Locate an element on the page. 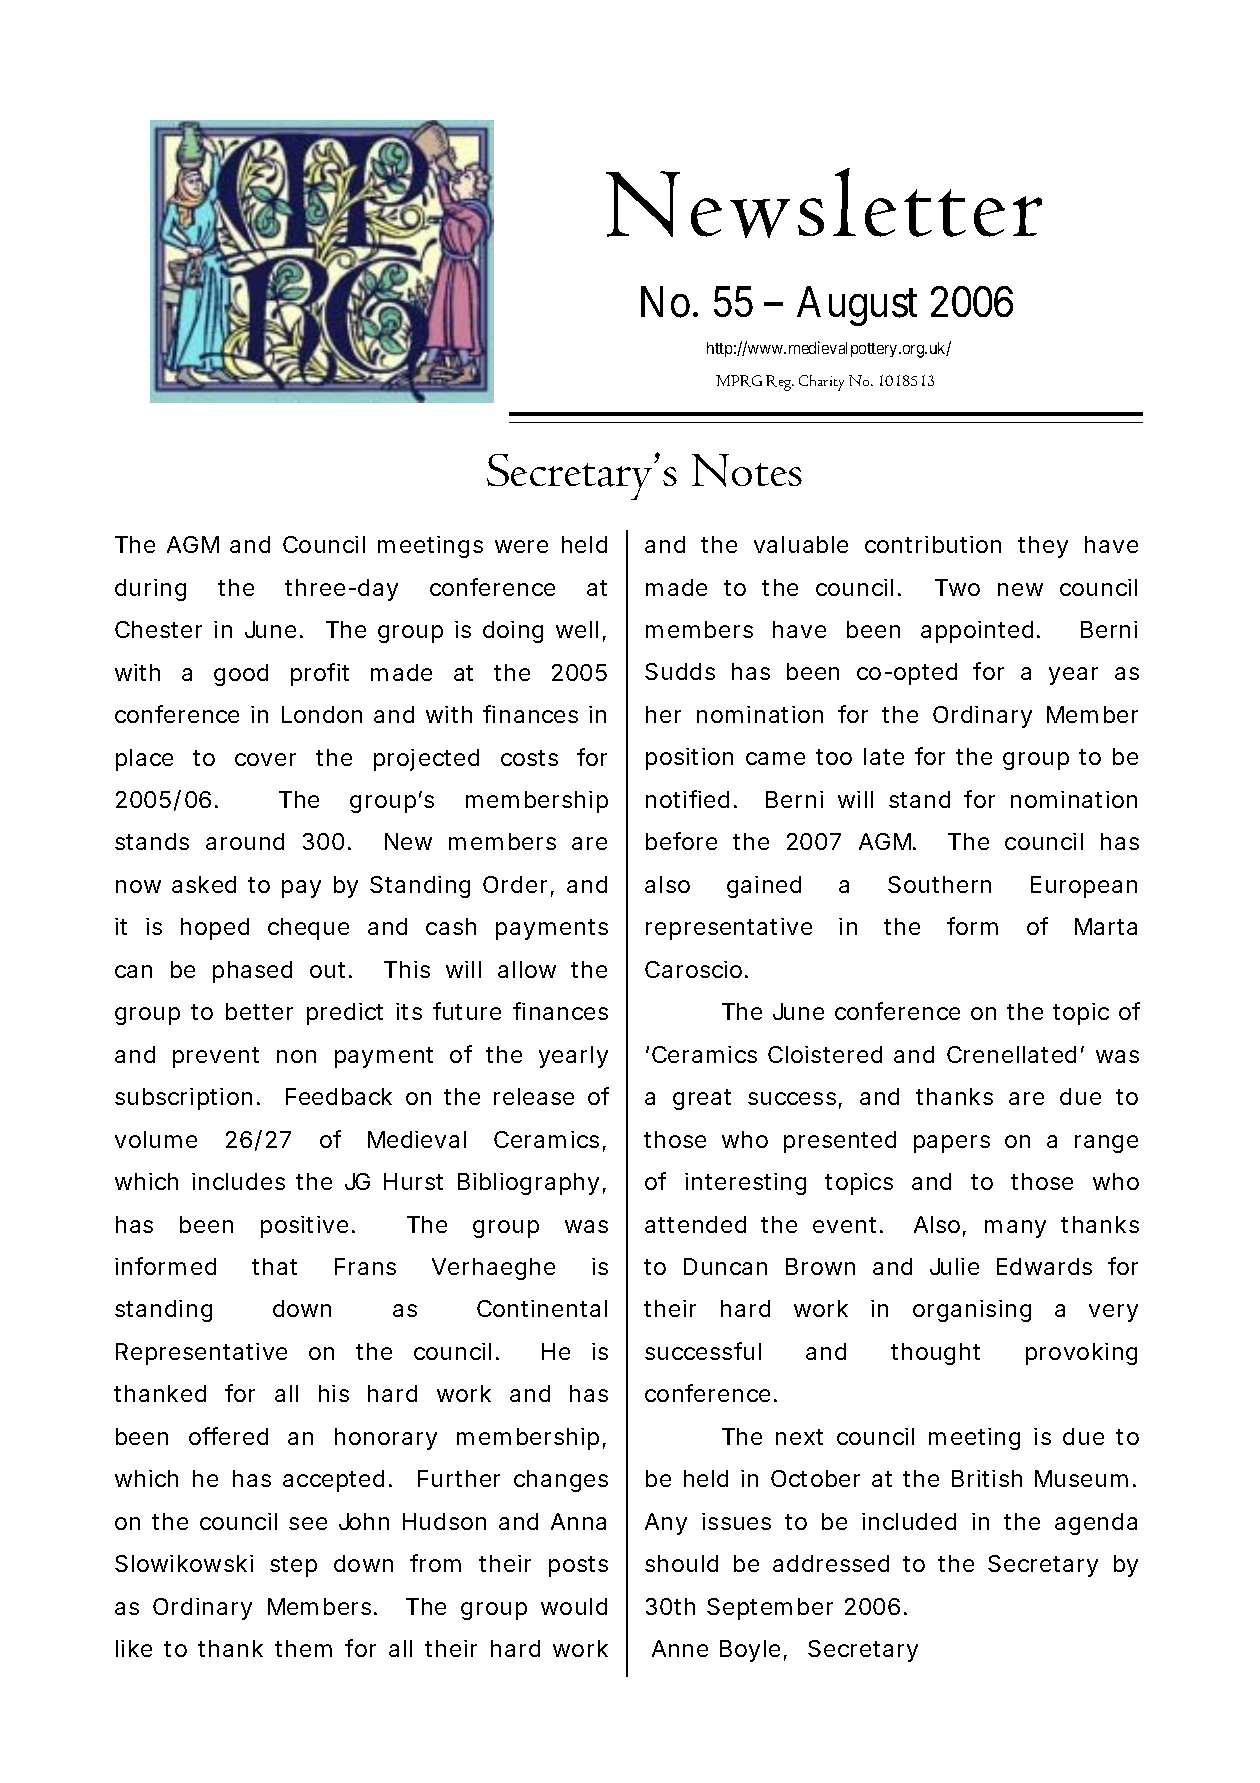 Image resolution: width=1260 pixels, height=1783 pixels. Bibliography is located at coordinates (528, 1184).
